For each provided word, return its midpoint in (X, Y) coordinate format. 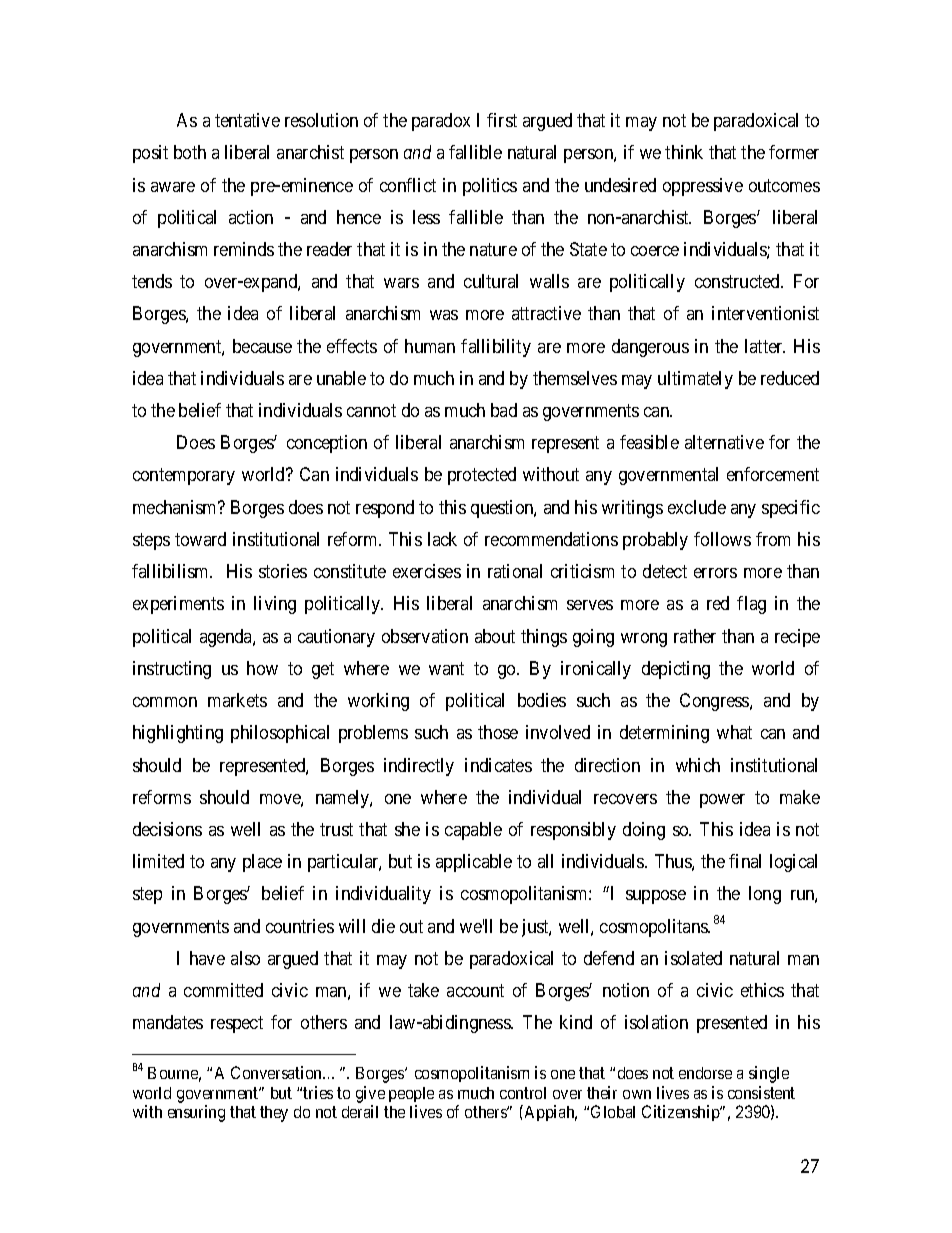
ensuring (196, 1113)
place (262, 863)
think (684, 152)
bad (504, 410)
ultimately (695, 380)
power (722, 801)
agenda (227, 638)
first (502, 120)
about (495, 636)
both (190, 152)
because (262, 346)
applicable (474, 863)
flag (751, 605)
